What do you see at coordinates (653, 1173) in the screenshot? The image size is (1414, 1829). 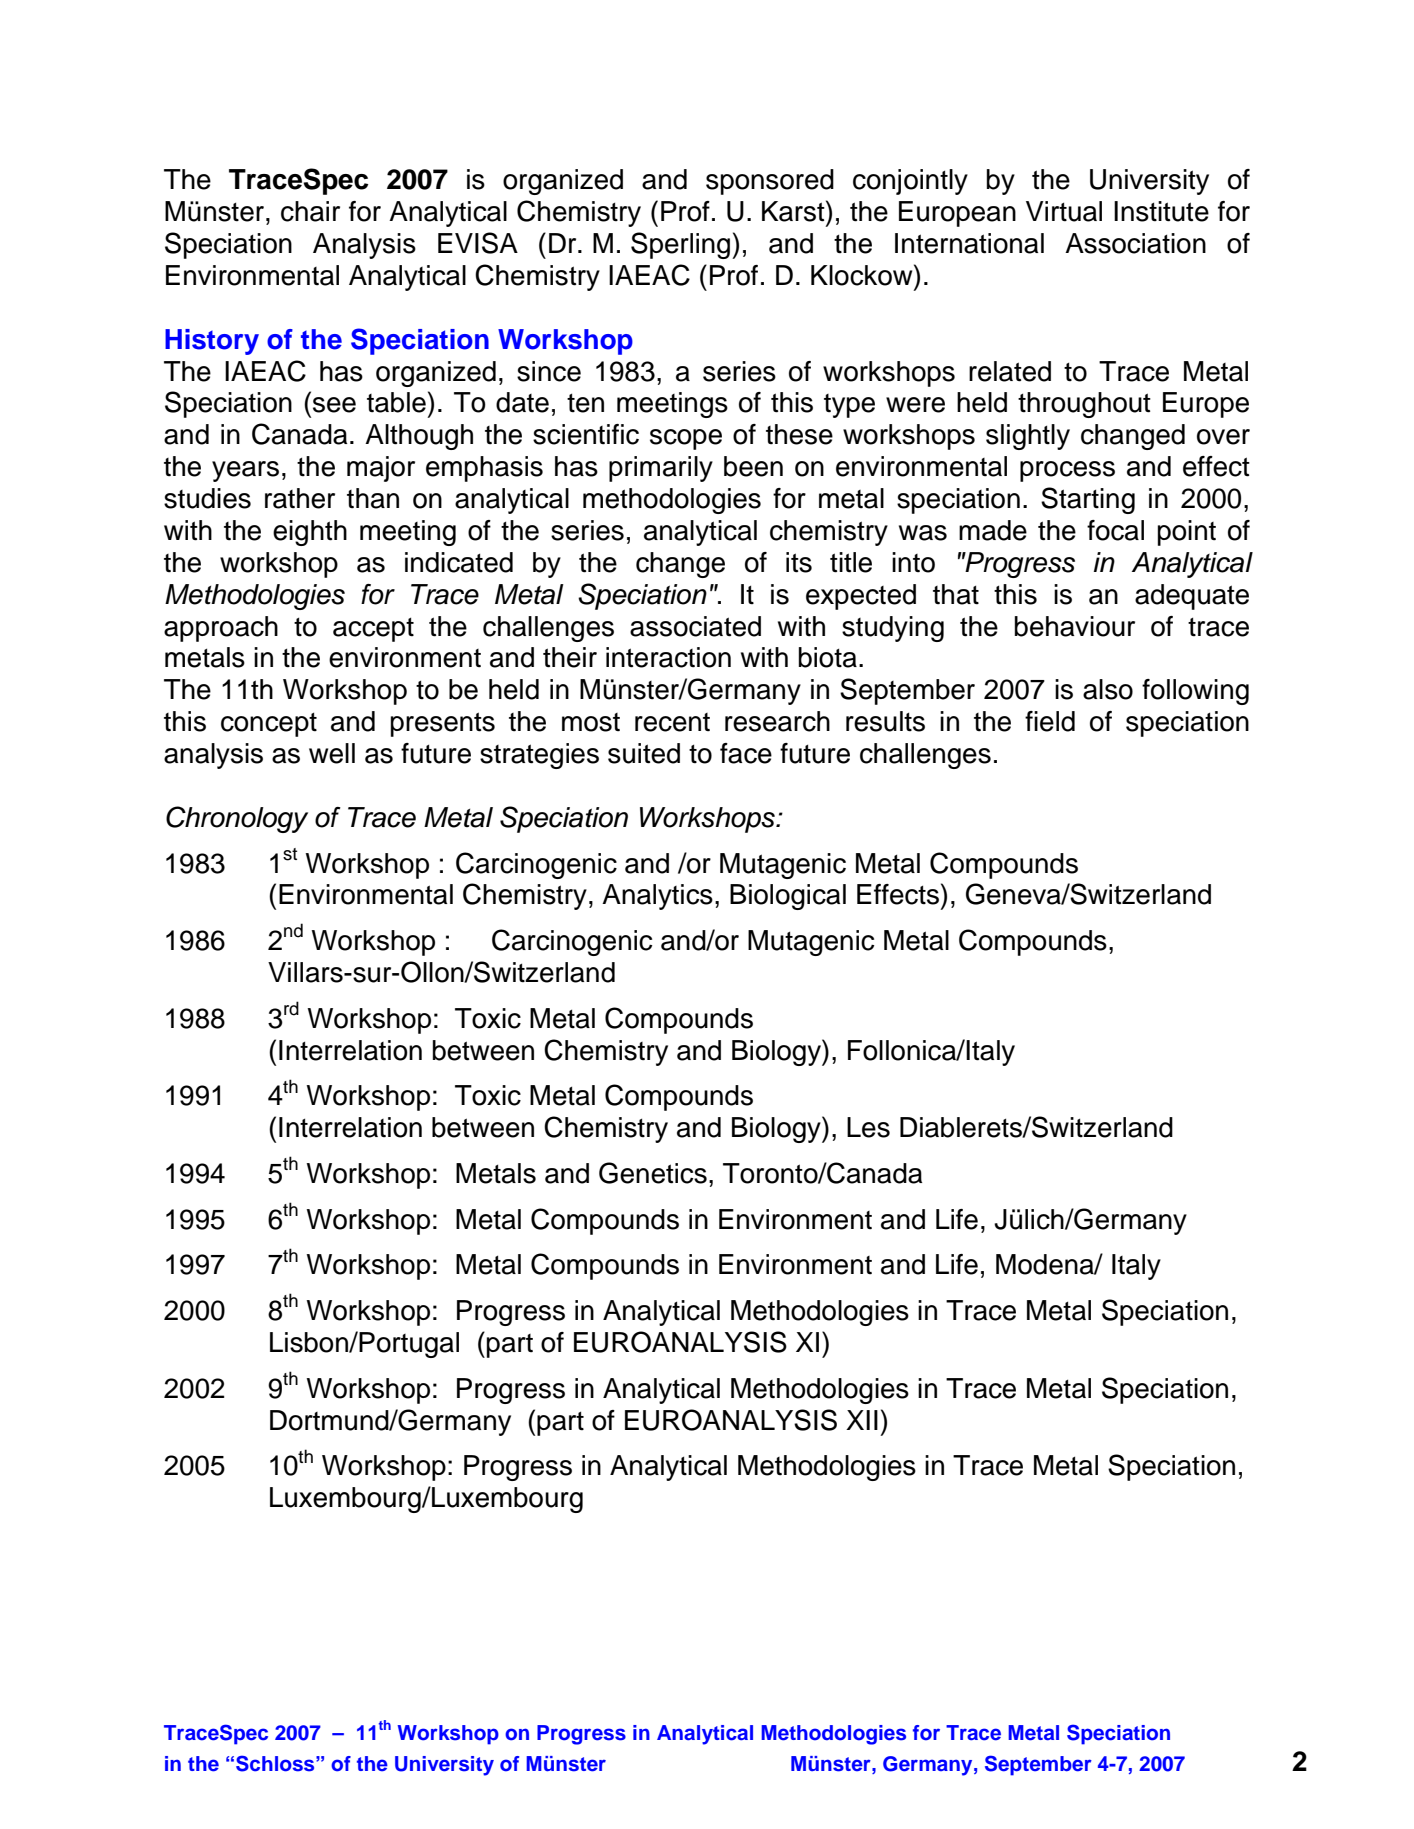 I see `Genetics` at bounding box center [653, 1173].
